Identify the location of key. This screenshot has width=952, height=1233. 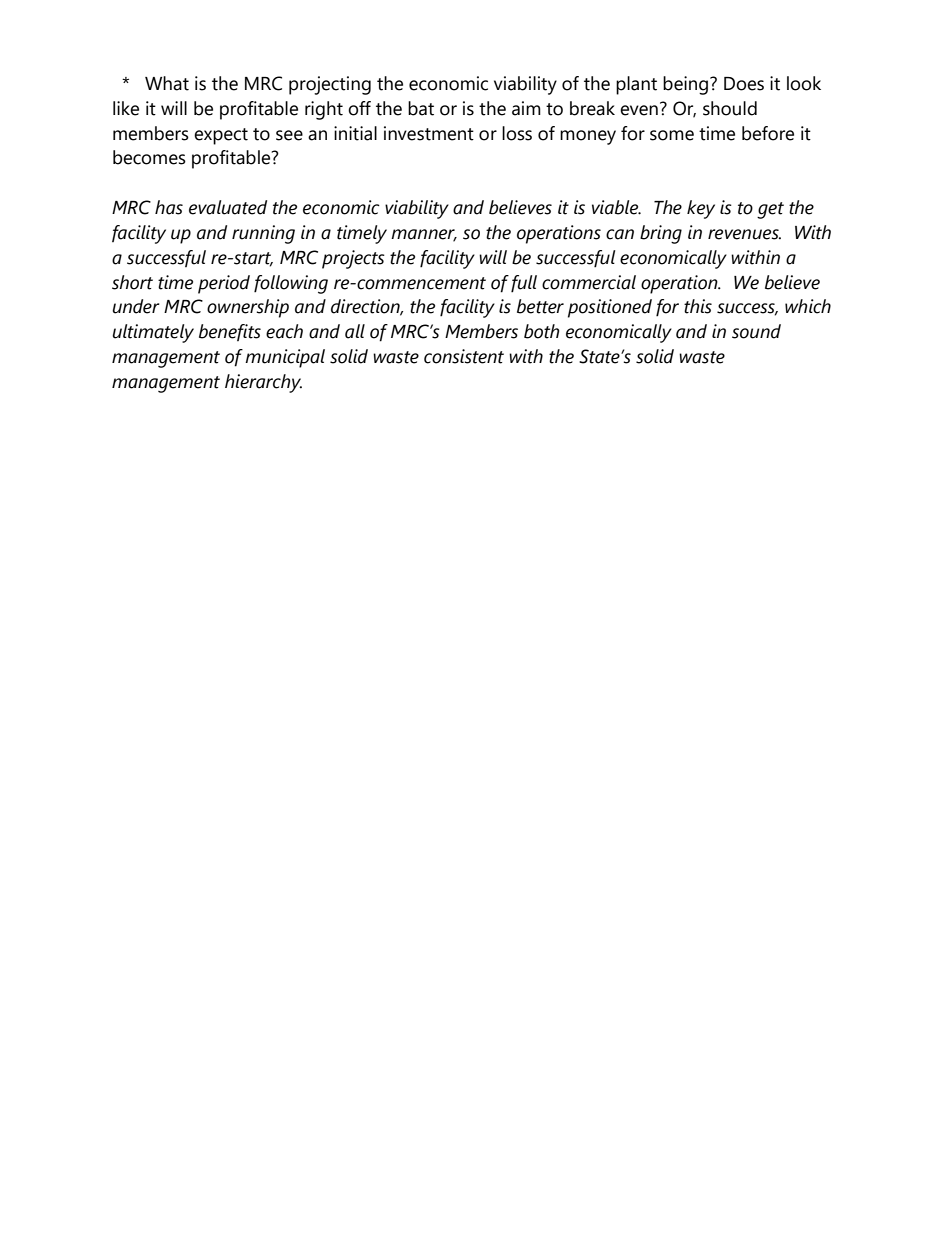
(701, 209).
